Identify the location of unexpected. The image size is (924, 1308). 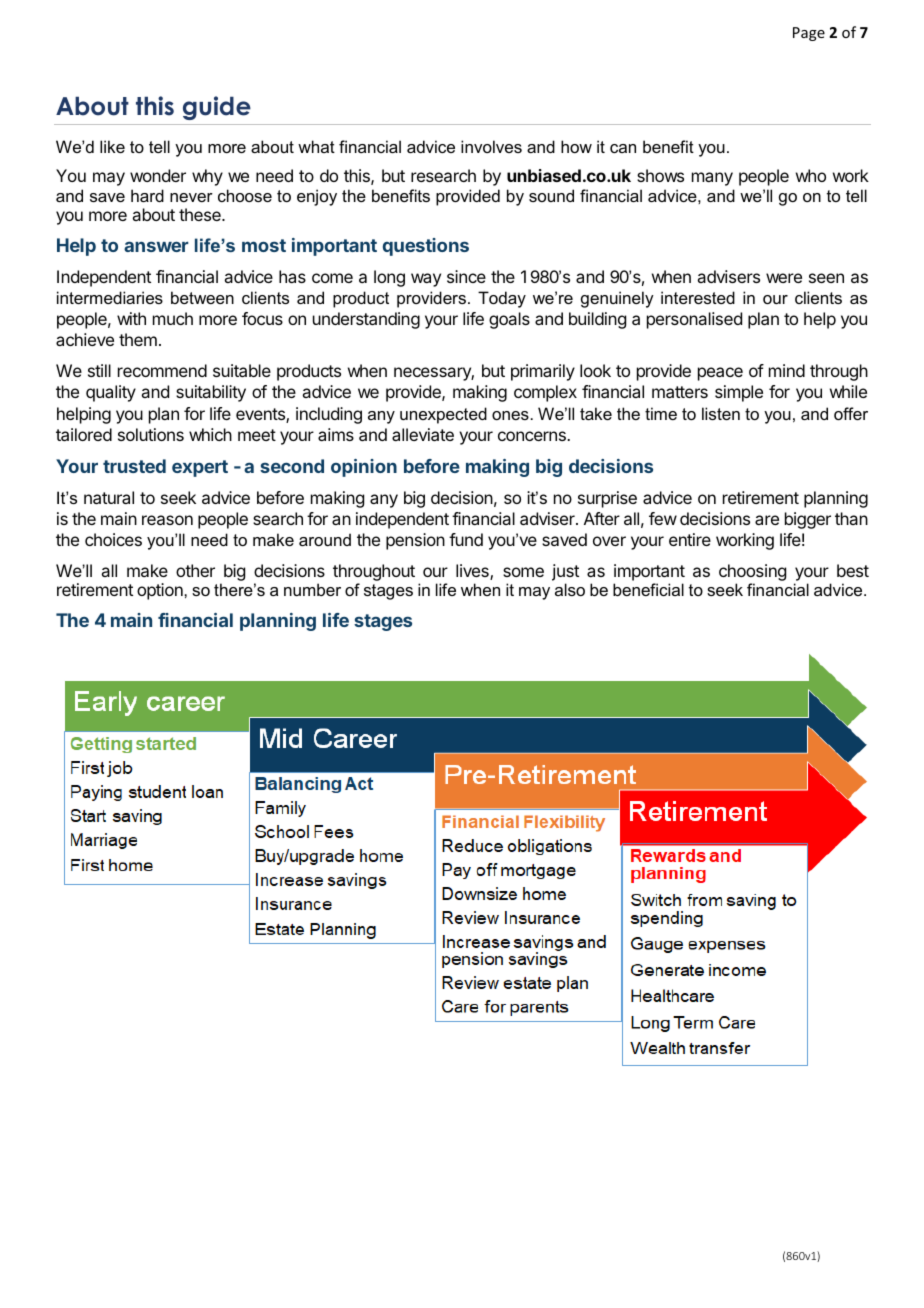
(443, 415).
